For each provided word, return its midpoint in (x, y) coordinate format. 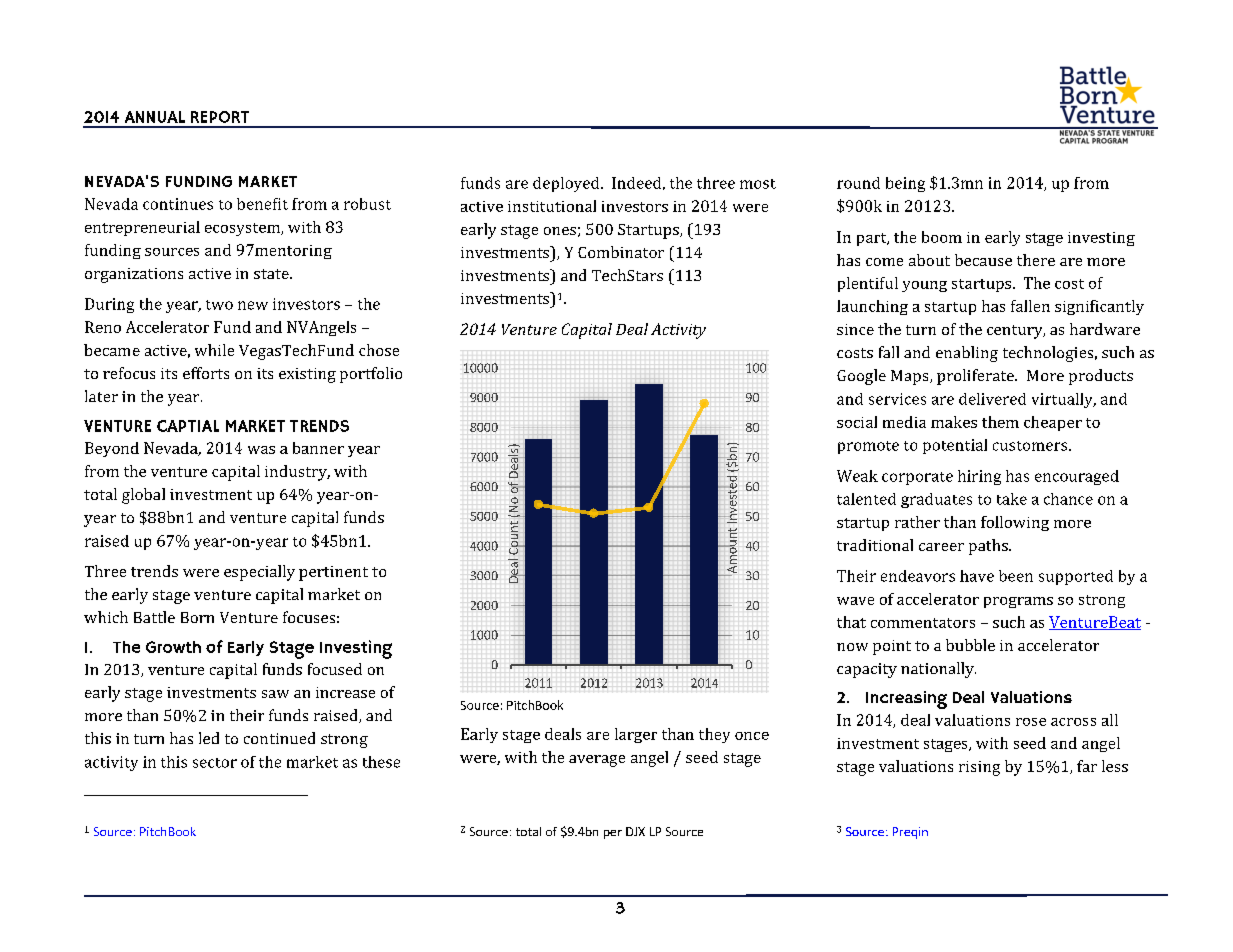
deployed (567, 184)
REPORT (220, 117)
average (597, 761)
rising (979, 768)
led (209, 738)
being (905, 184)
